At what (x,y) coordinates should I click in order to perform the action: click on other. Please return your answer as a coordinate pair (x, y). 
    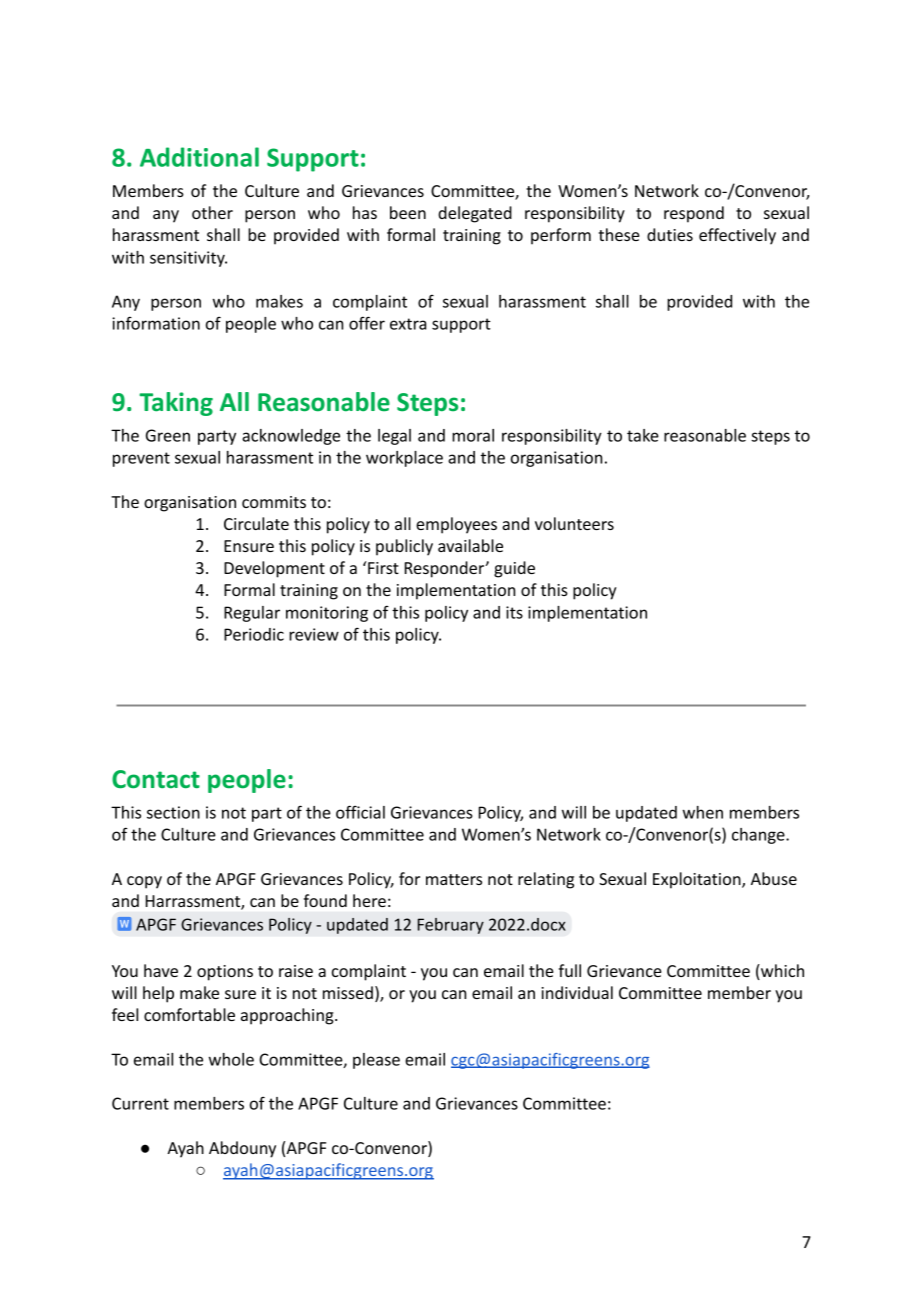
    Looking at the image, I should click on (212, 212).
